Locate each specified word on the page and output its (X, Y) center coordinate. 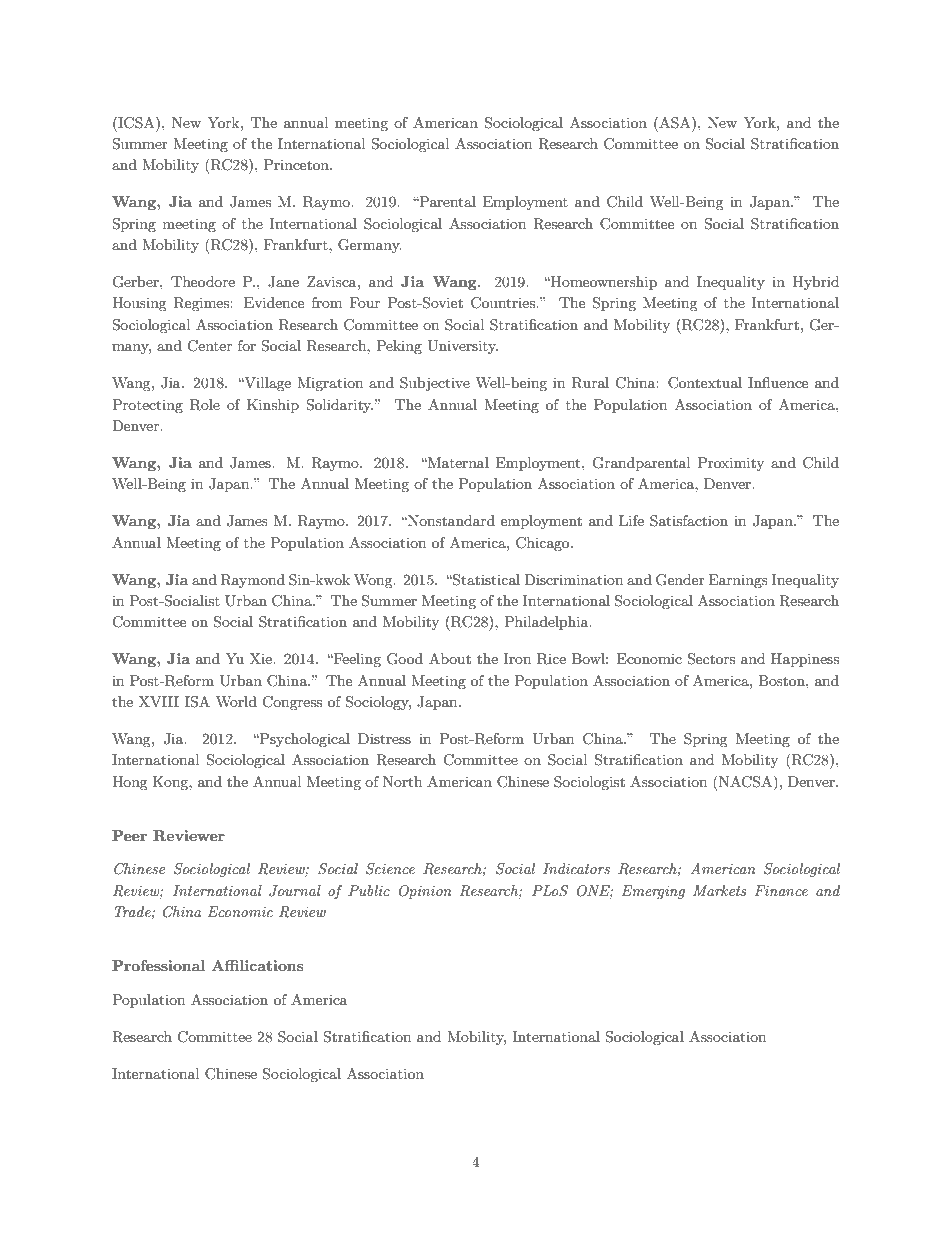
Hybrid (816, 283)
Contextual (705, 383)
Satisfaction (689, 521)
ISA (197, 702)
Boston (782, 680)
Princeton (297, 164)
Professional (158, 965)
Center (209, 346)
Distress (384, 738)
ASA (675, 122)
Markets (720, 890)
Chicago (544, 544)
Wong (374, 581)
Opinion (425, 892)
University (462, 347)
